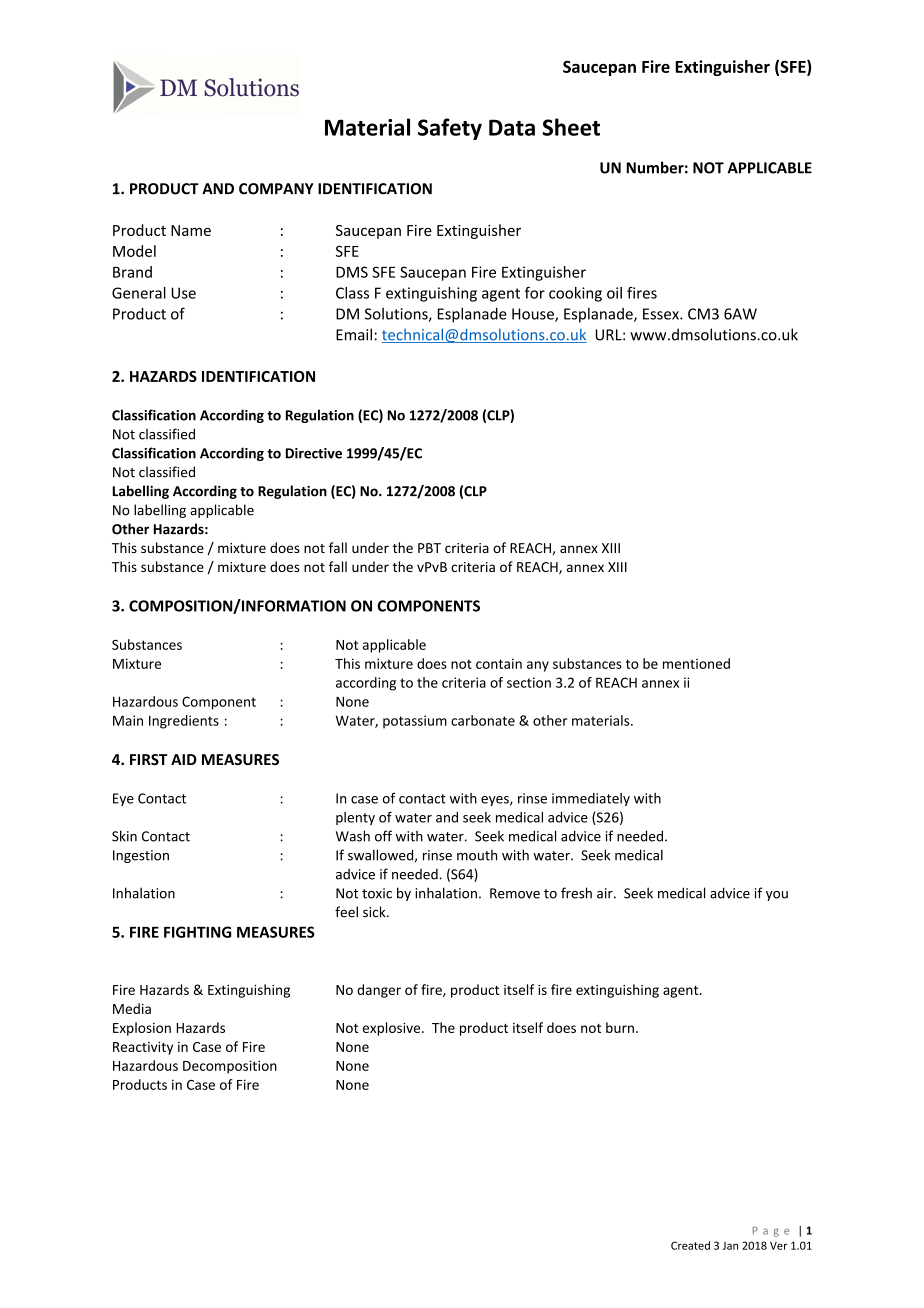  Describe the element at coordinates (184, 722) in the document. I see `Ingredients` at that location.
